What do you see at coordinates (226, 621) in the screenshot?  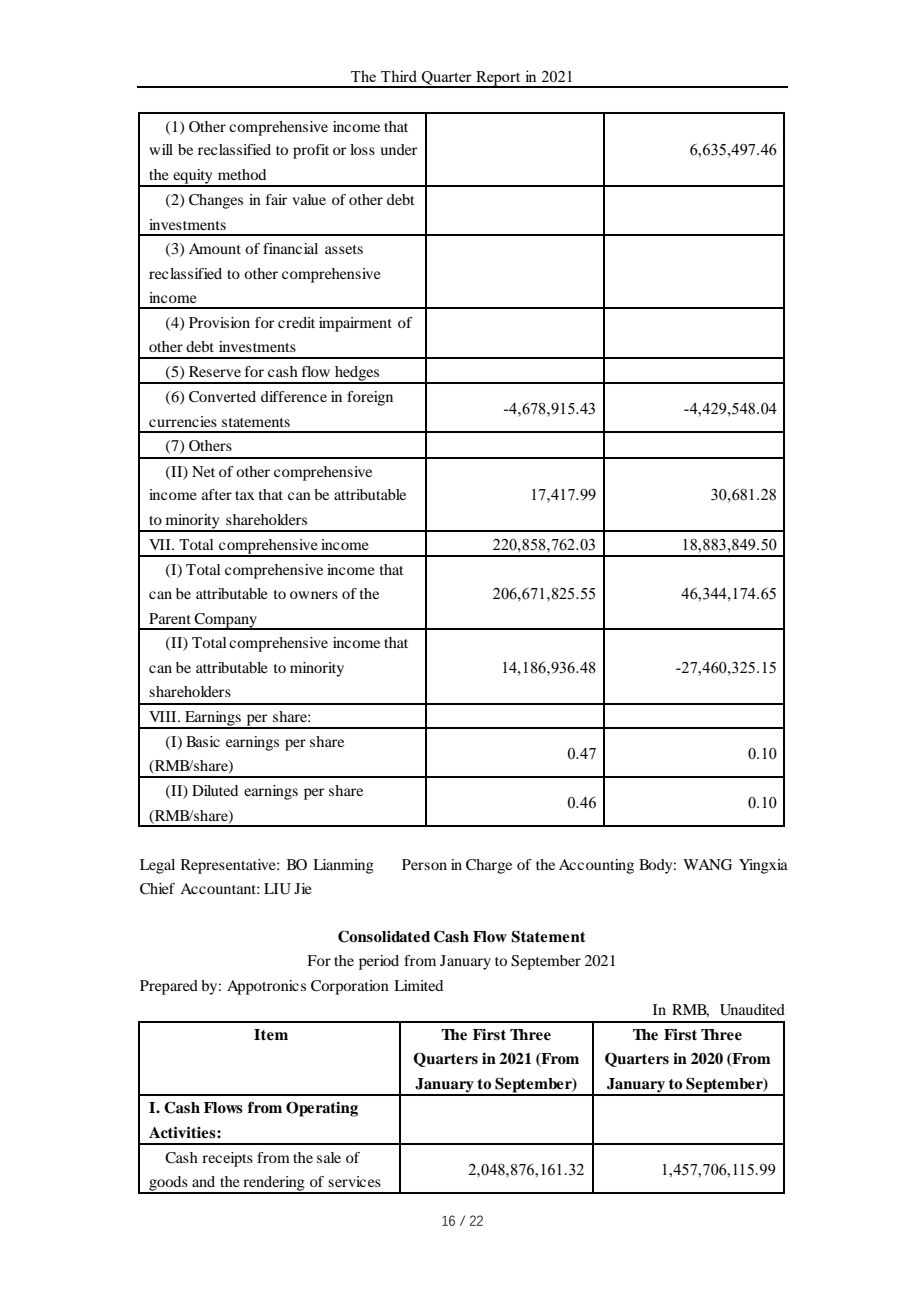 I see `Company` at bounding box center [226, 621].
